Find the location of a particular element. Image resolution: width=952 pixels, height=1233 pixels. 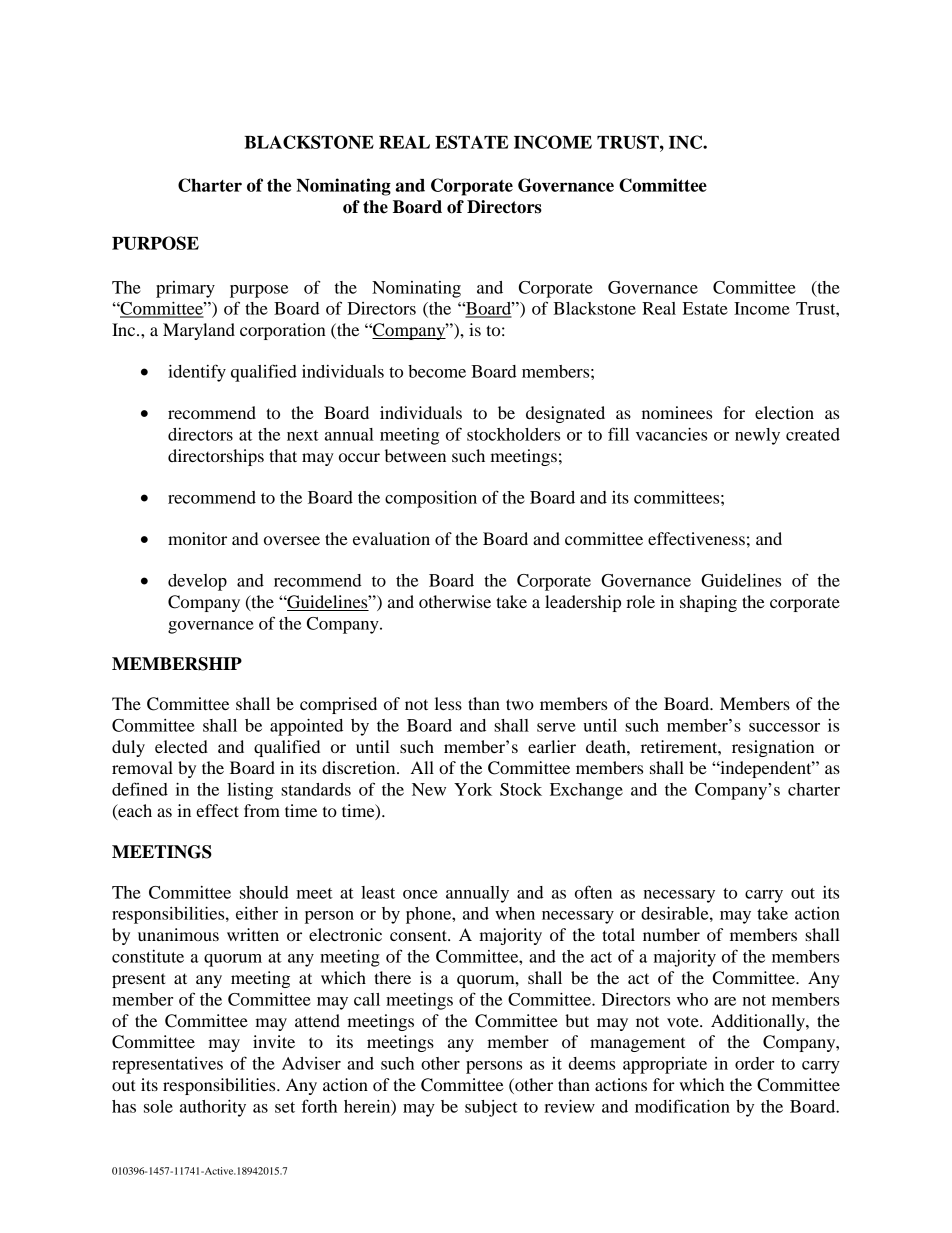

evaluation is located at coordinates (391, 538).
